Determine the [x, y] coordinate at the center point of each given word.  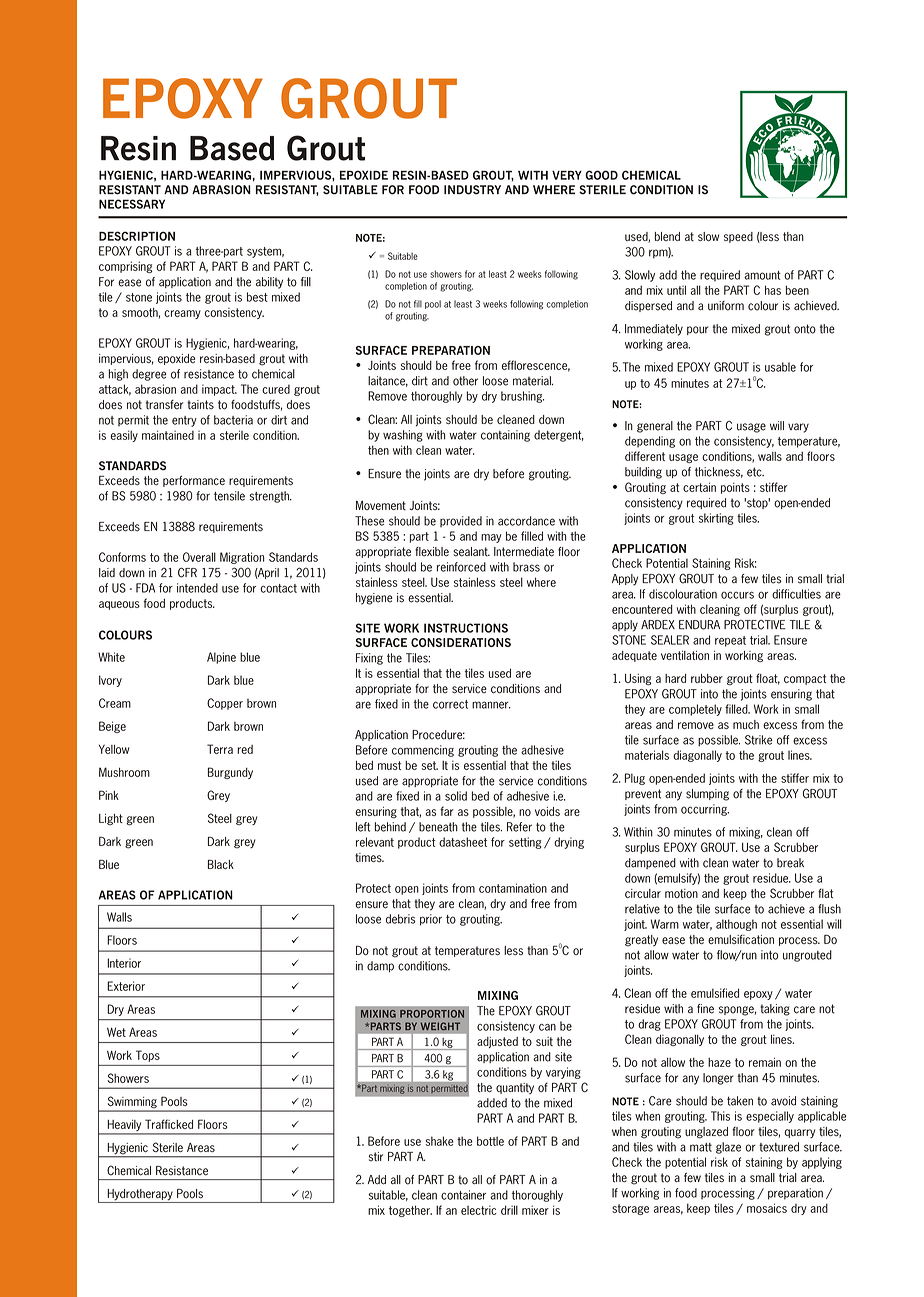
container [463, 1195]
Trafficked [169, 1124]
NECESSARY [132, 204]
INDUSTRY [472, 190]
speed [738, 237]
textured [779, 1147]
